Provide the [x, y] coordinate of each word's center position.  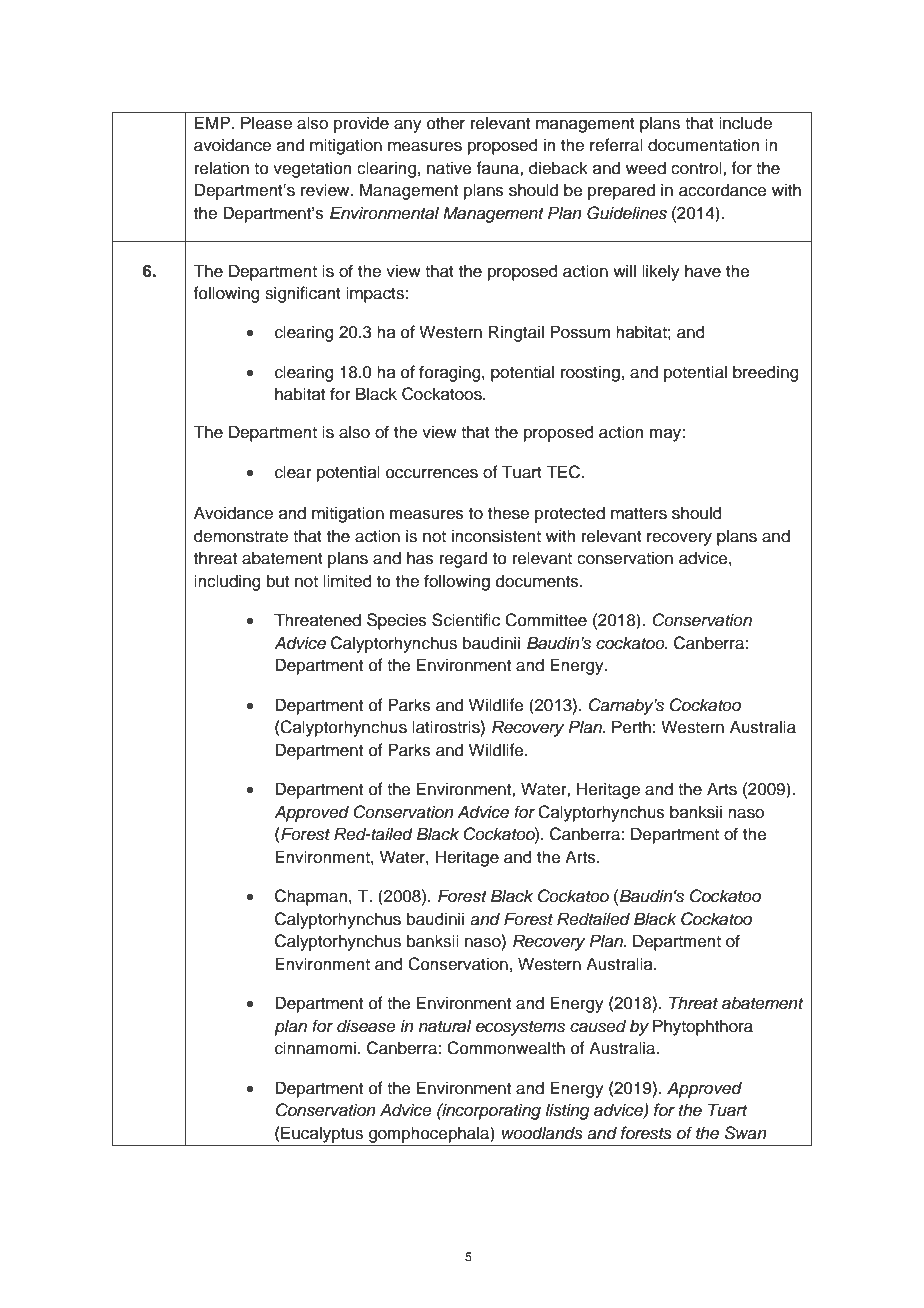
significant [303, 294]
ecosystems [520, 1028]
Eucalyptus [322, 1134]
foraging [451, 373]
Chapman [312, 897]
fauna [499, 168]
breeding [766, 373]
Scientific [466, 620]
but [278, 581]
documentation [703, 145]
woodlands [542, 1133]
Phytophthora [703, 1027]
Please [266, 123]
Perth [631, 727]
